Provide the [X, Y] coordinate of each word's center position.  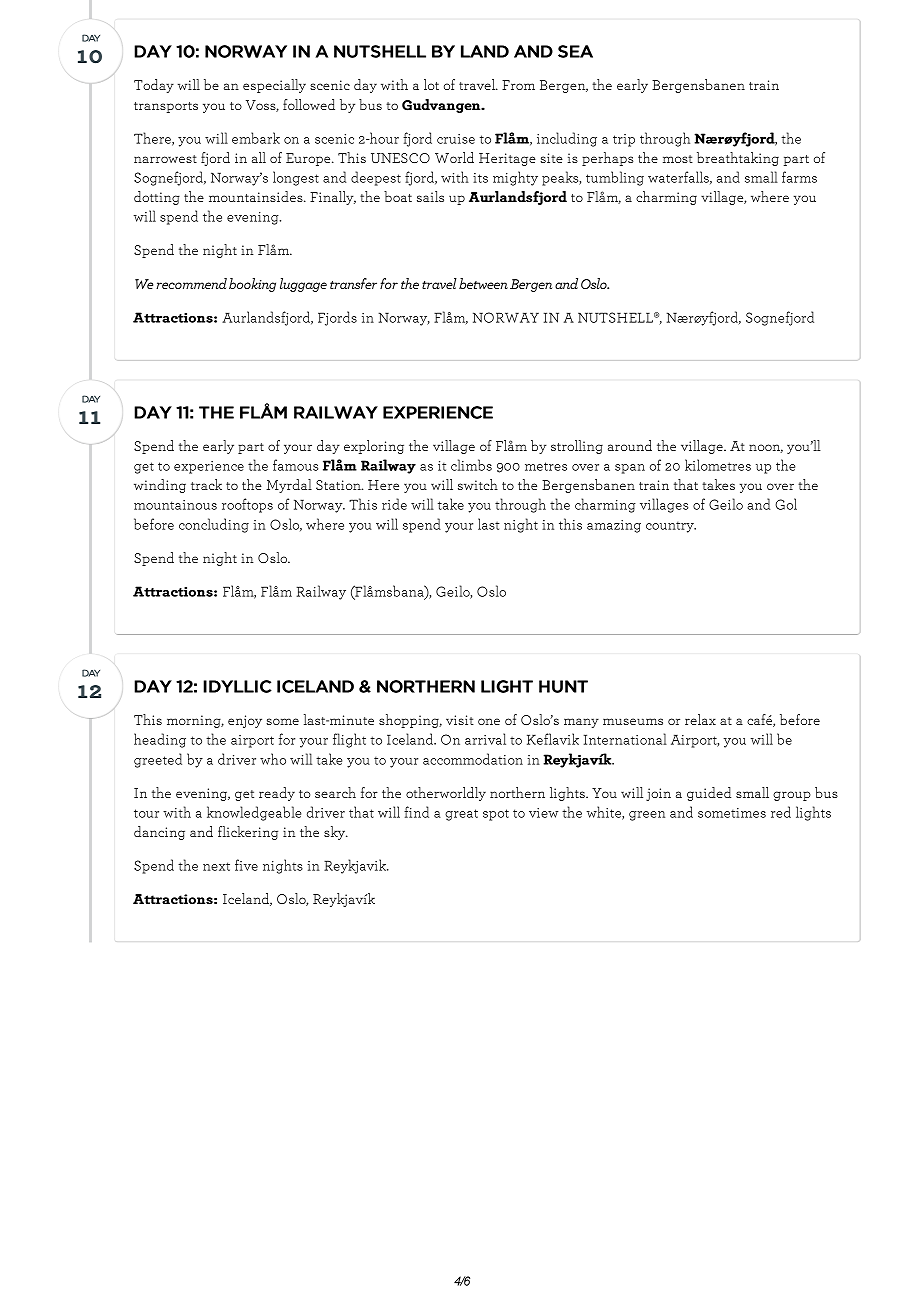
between [483, 283]
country [671, 527]
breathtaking [738, 159]
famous [295, 465]
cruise [456, 139]
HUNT [563, 686]
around [630, 445]
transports [166, 107]
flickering [248, 833]
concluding [214, 525]
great [461, 815]
